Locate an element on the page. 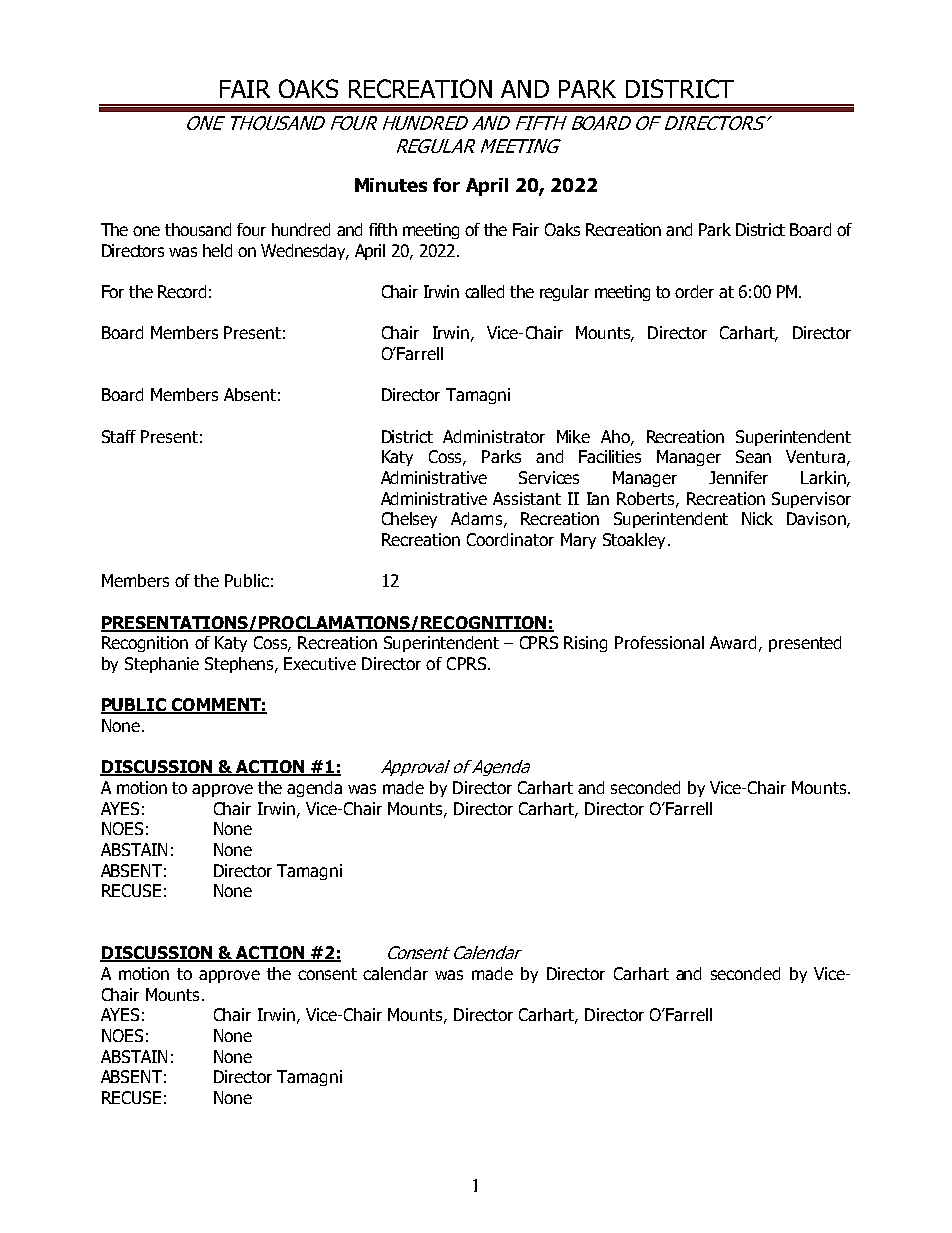  Minutes is located at coordinates (391, 185).
